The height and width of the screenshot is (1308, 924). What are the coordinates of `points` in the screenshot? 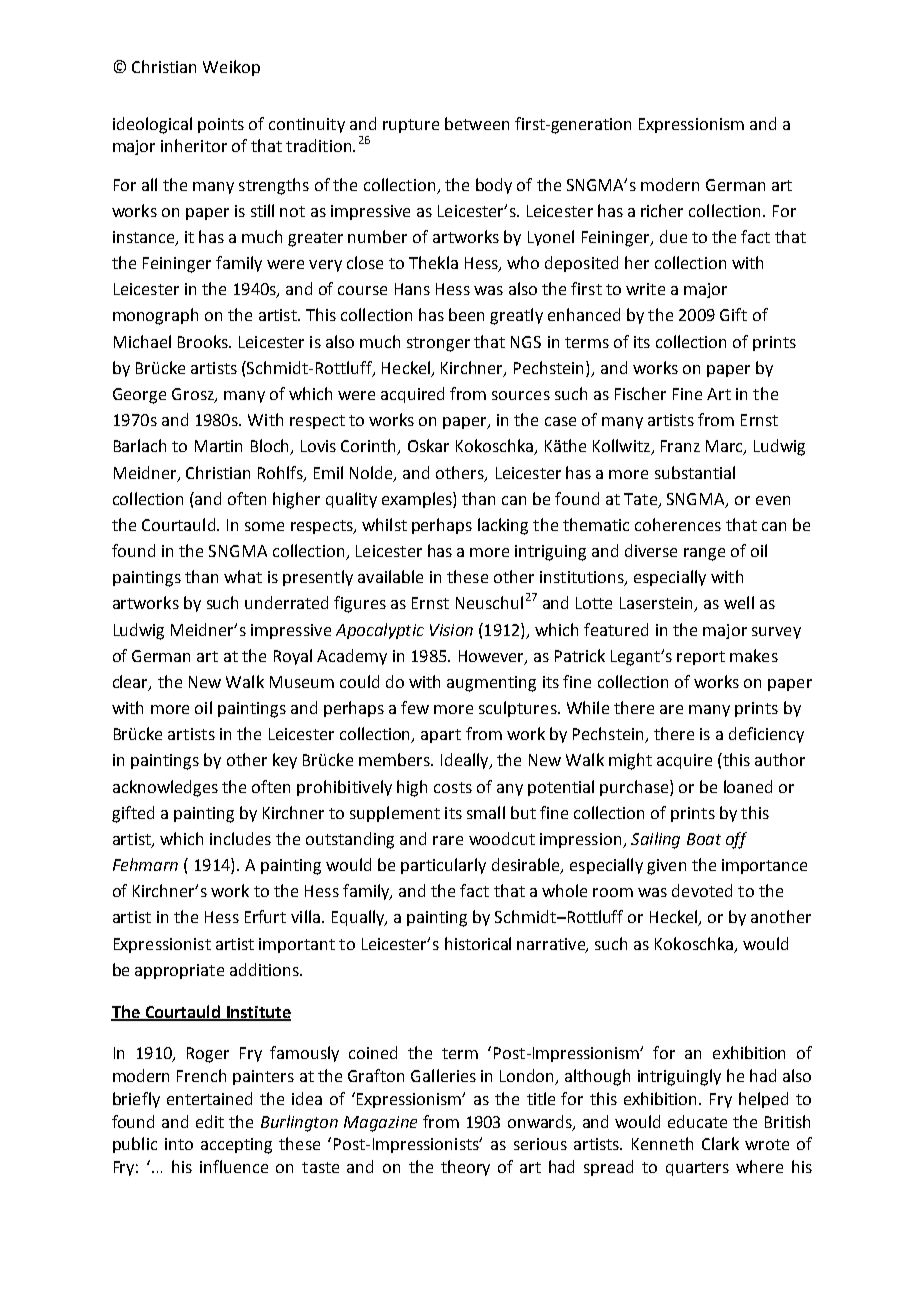 It's located at (221, 125).
